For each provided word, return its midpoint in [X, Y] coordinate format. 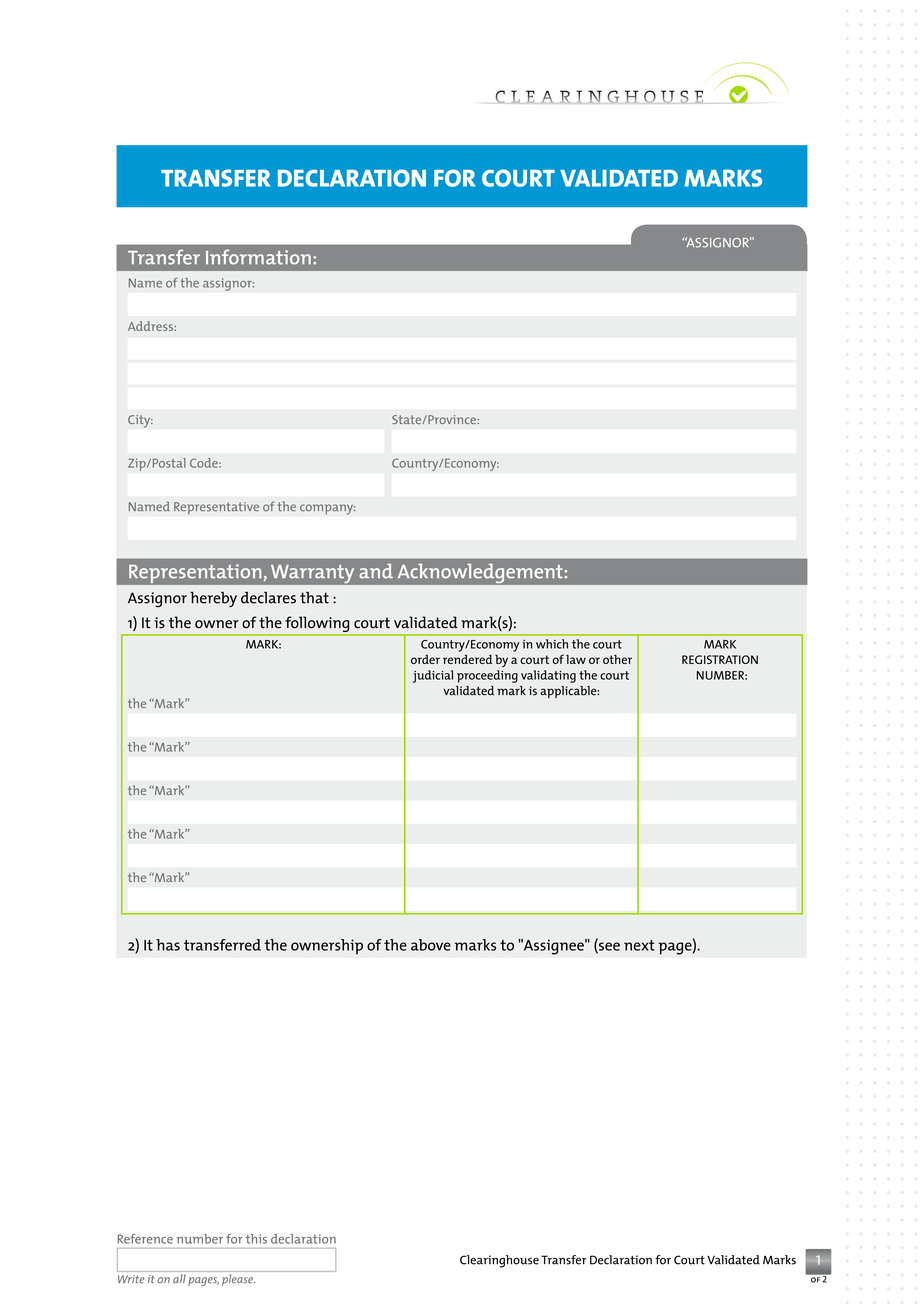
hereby [213, 599]
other [617, 659]
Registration [720, 659]
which [552, 644]
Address [150, 326]
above [431, 945]
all [179, 1278]
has [168, 945]
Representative [216, 508]
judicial [433, 676]
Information [258, 257]
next [639, 945]
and [376, 571]
